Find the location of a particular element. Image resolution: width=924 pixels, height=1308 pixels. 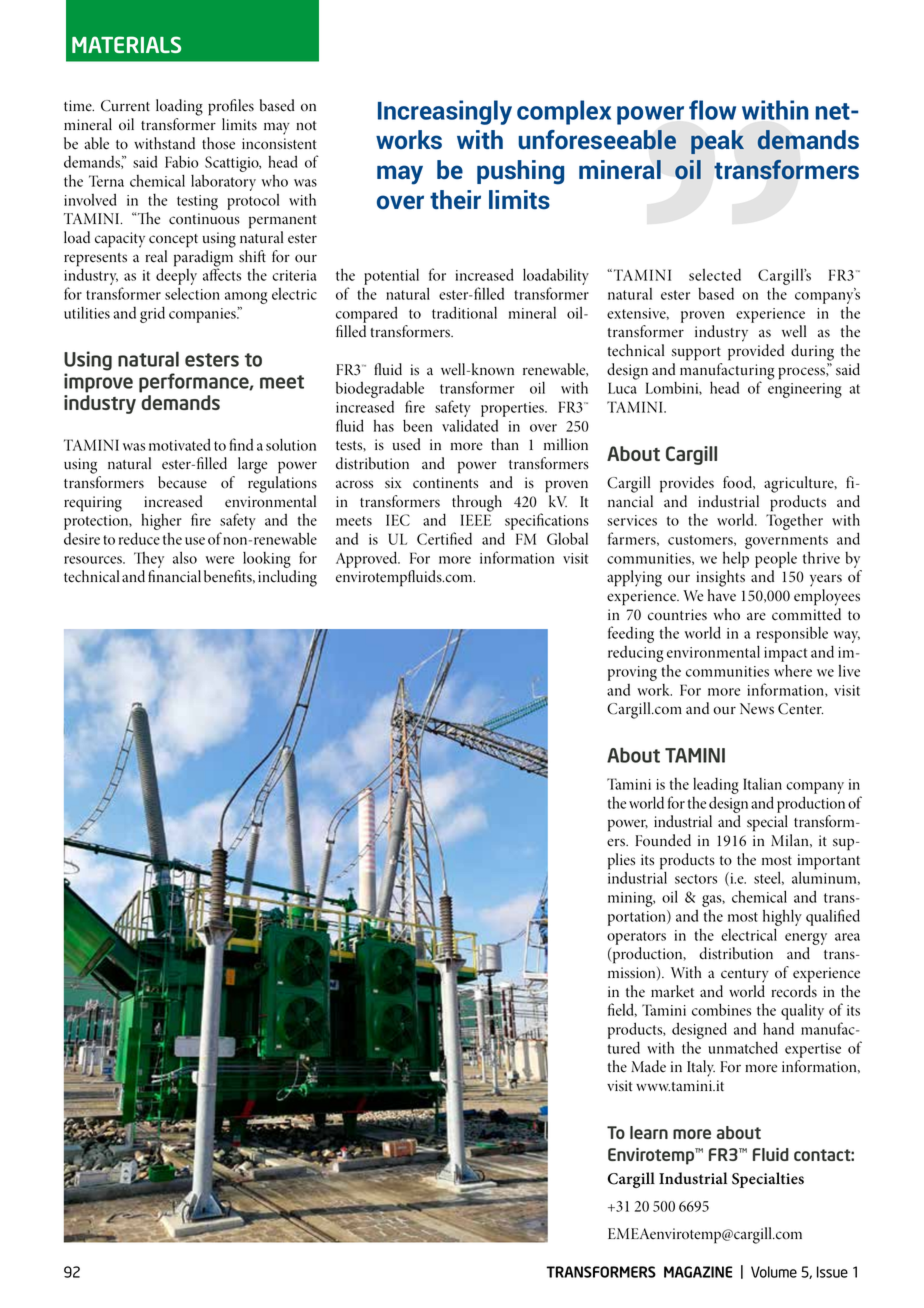

Certified is located at coordinates (444, 538).
